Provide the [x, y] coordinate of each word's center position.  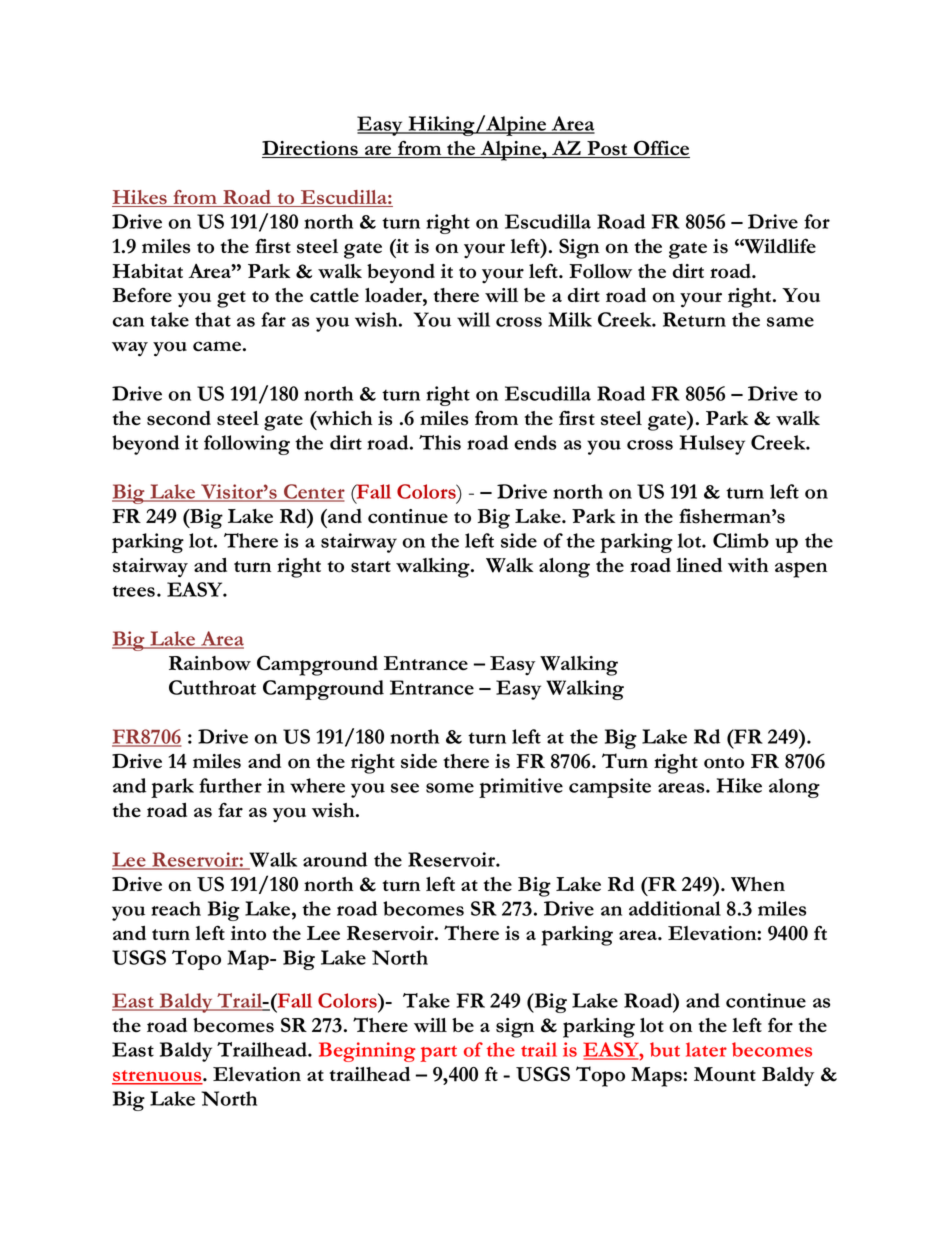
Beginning [367, 1052]
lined [699, 565]
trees [135, 591]
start [371, 567]
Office [661, 149]
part [438, 1054]
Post [607, 149]
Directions [311, 149]
